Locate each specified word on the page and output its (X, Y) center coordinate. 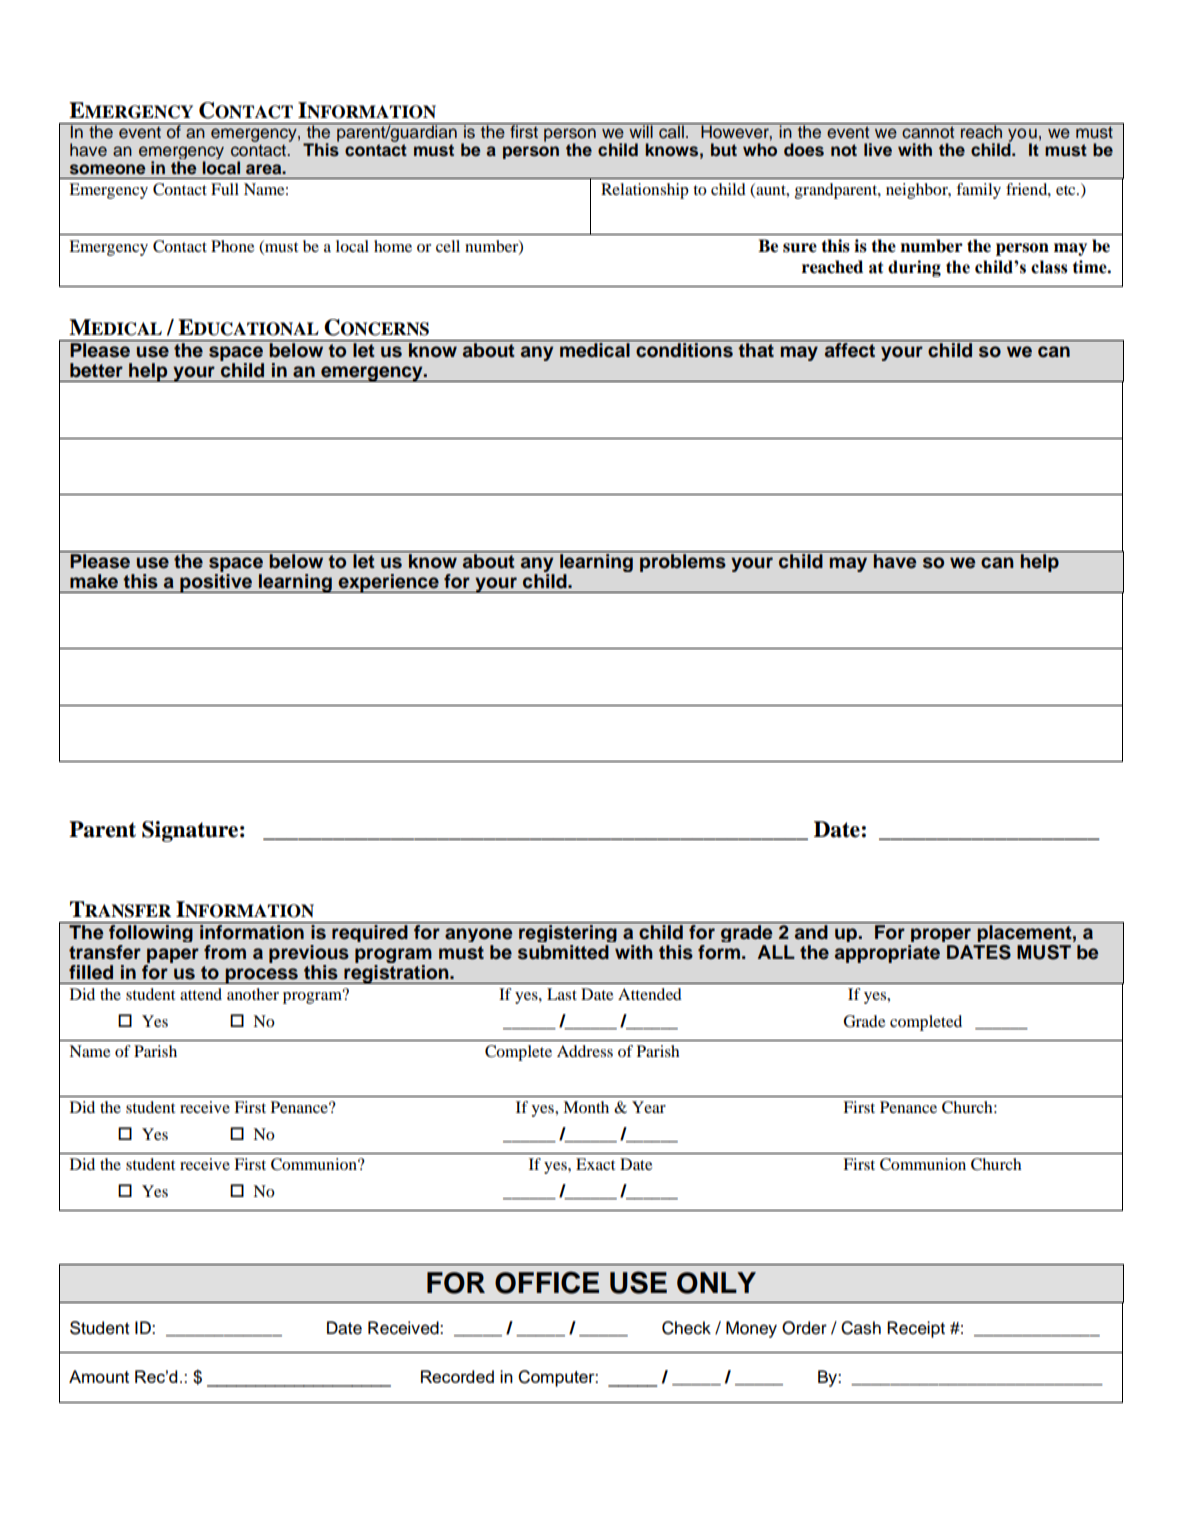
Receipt (916, 1329)
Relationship (645, 191)
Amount (99, 1376)
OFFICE (547, 1282)
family (978, 191)
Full (225, 189)
